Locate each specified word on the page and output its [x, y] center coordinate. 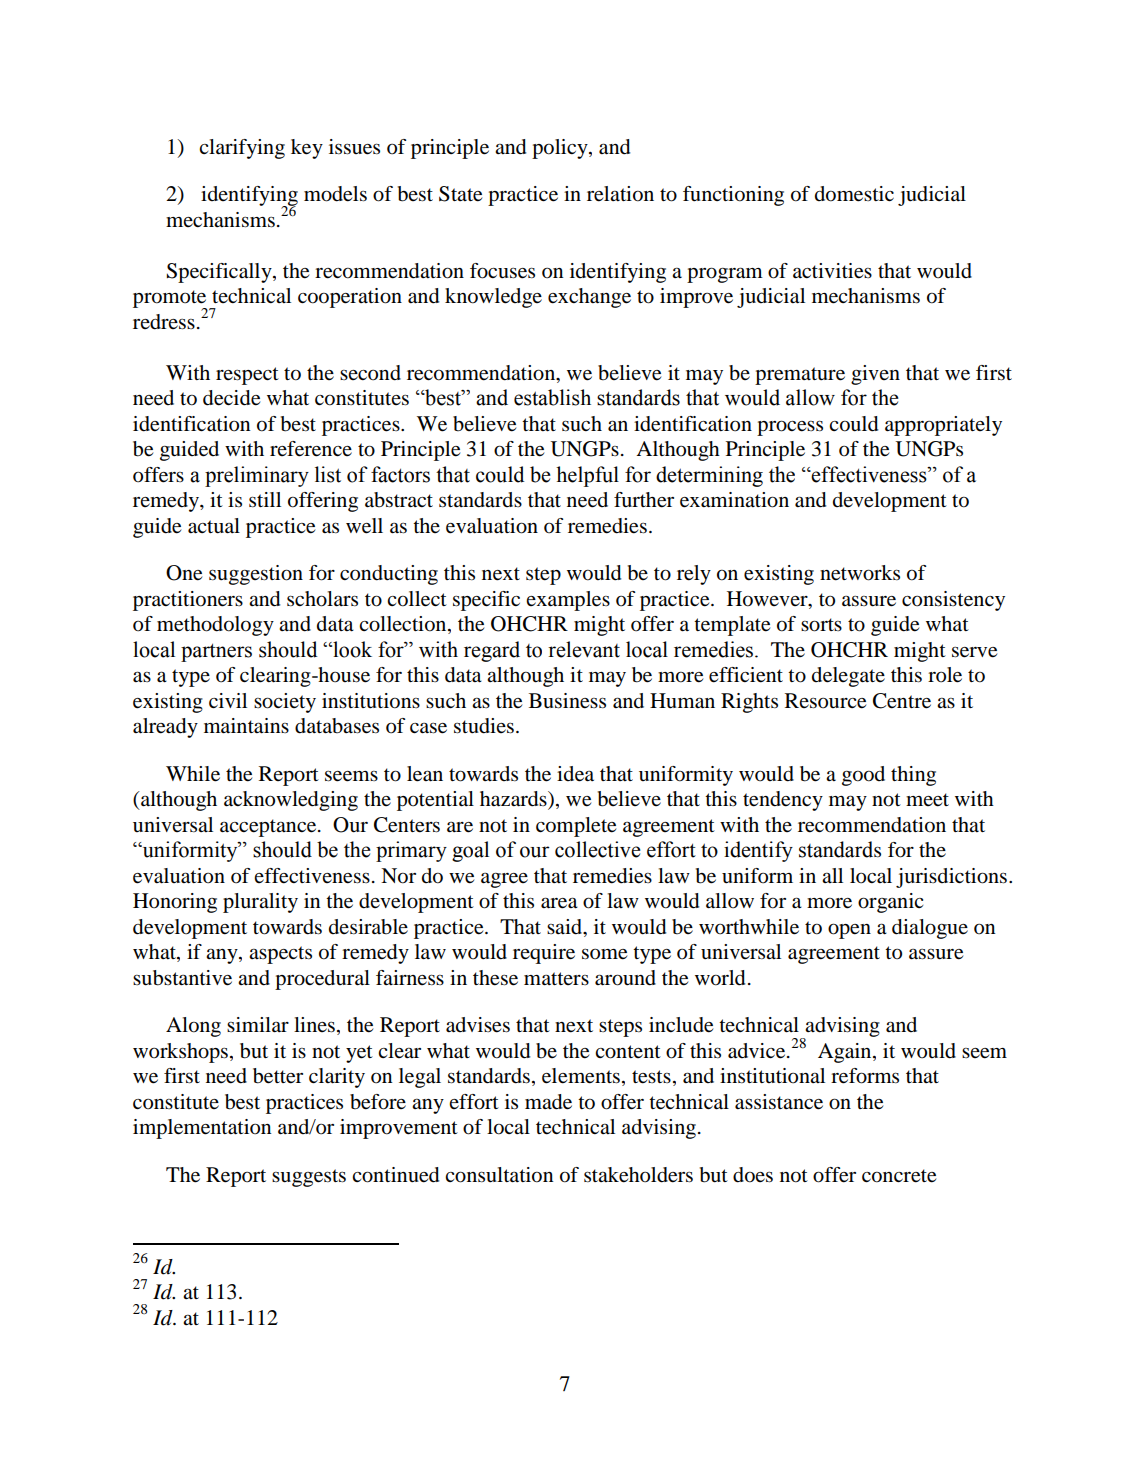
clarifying [242, 149]
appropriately [943, 426]
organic [890, 903]
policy [561, 149]
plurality [260, 903]
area [559, 903]
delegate [848, 677]
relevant [584, 649]
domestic [854, 194]
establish [552, 397]
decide [231, 398]
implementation [202, 1129]
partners [216, 652]
